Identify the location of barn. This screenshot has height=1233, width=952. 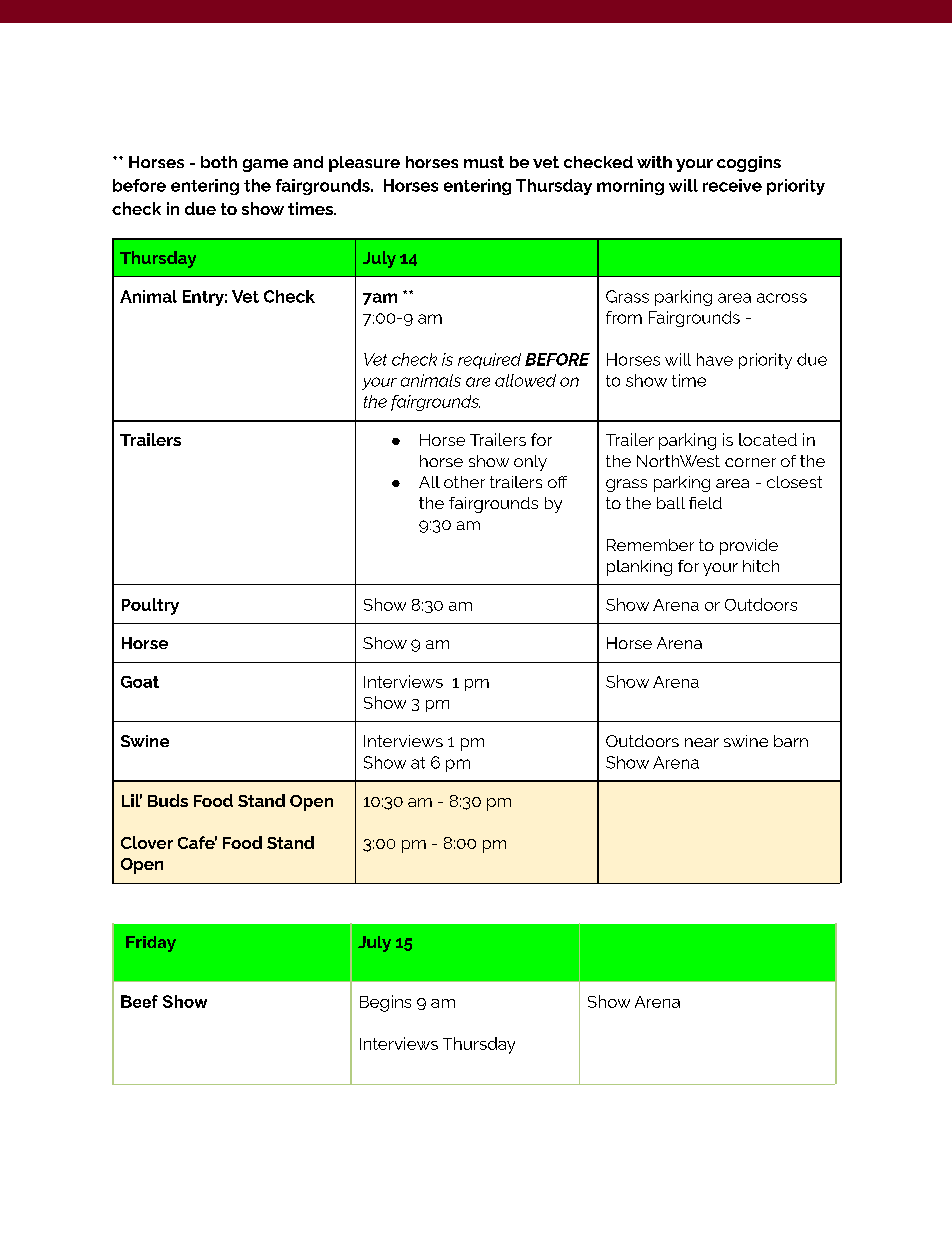
(791, 741).
